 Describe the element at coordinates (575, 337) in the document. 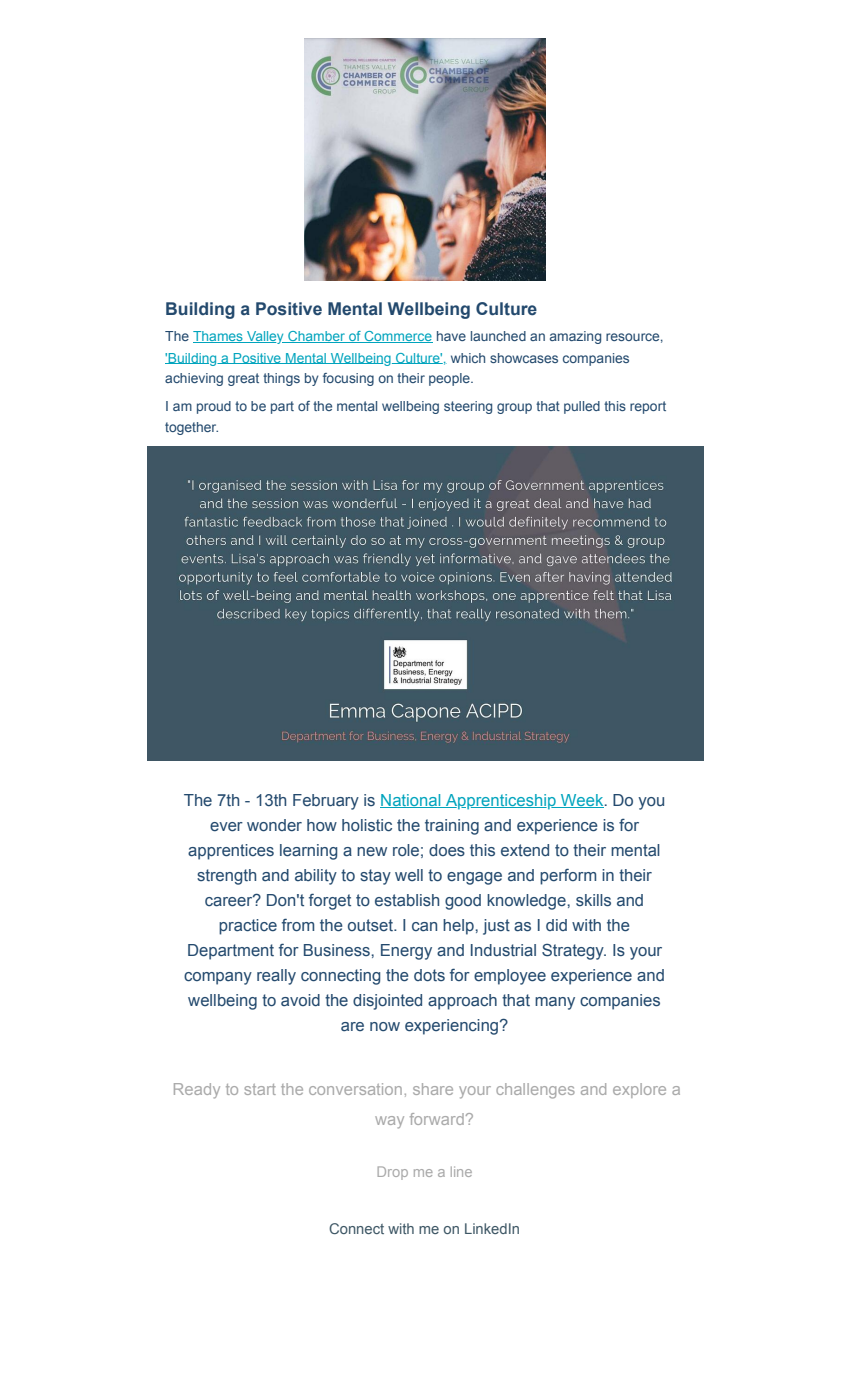

I see `amazing` at that location.
